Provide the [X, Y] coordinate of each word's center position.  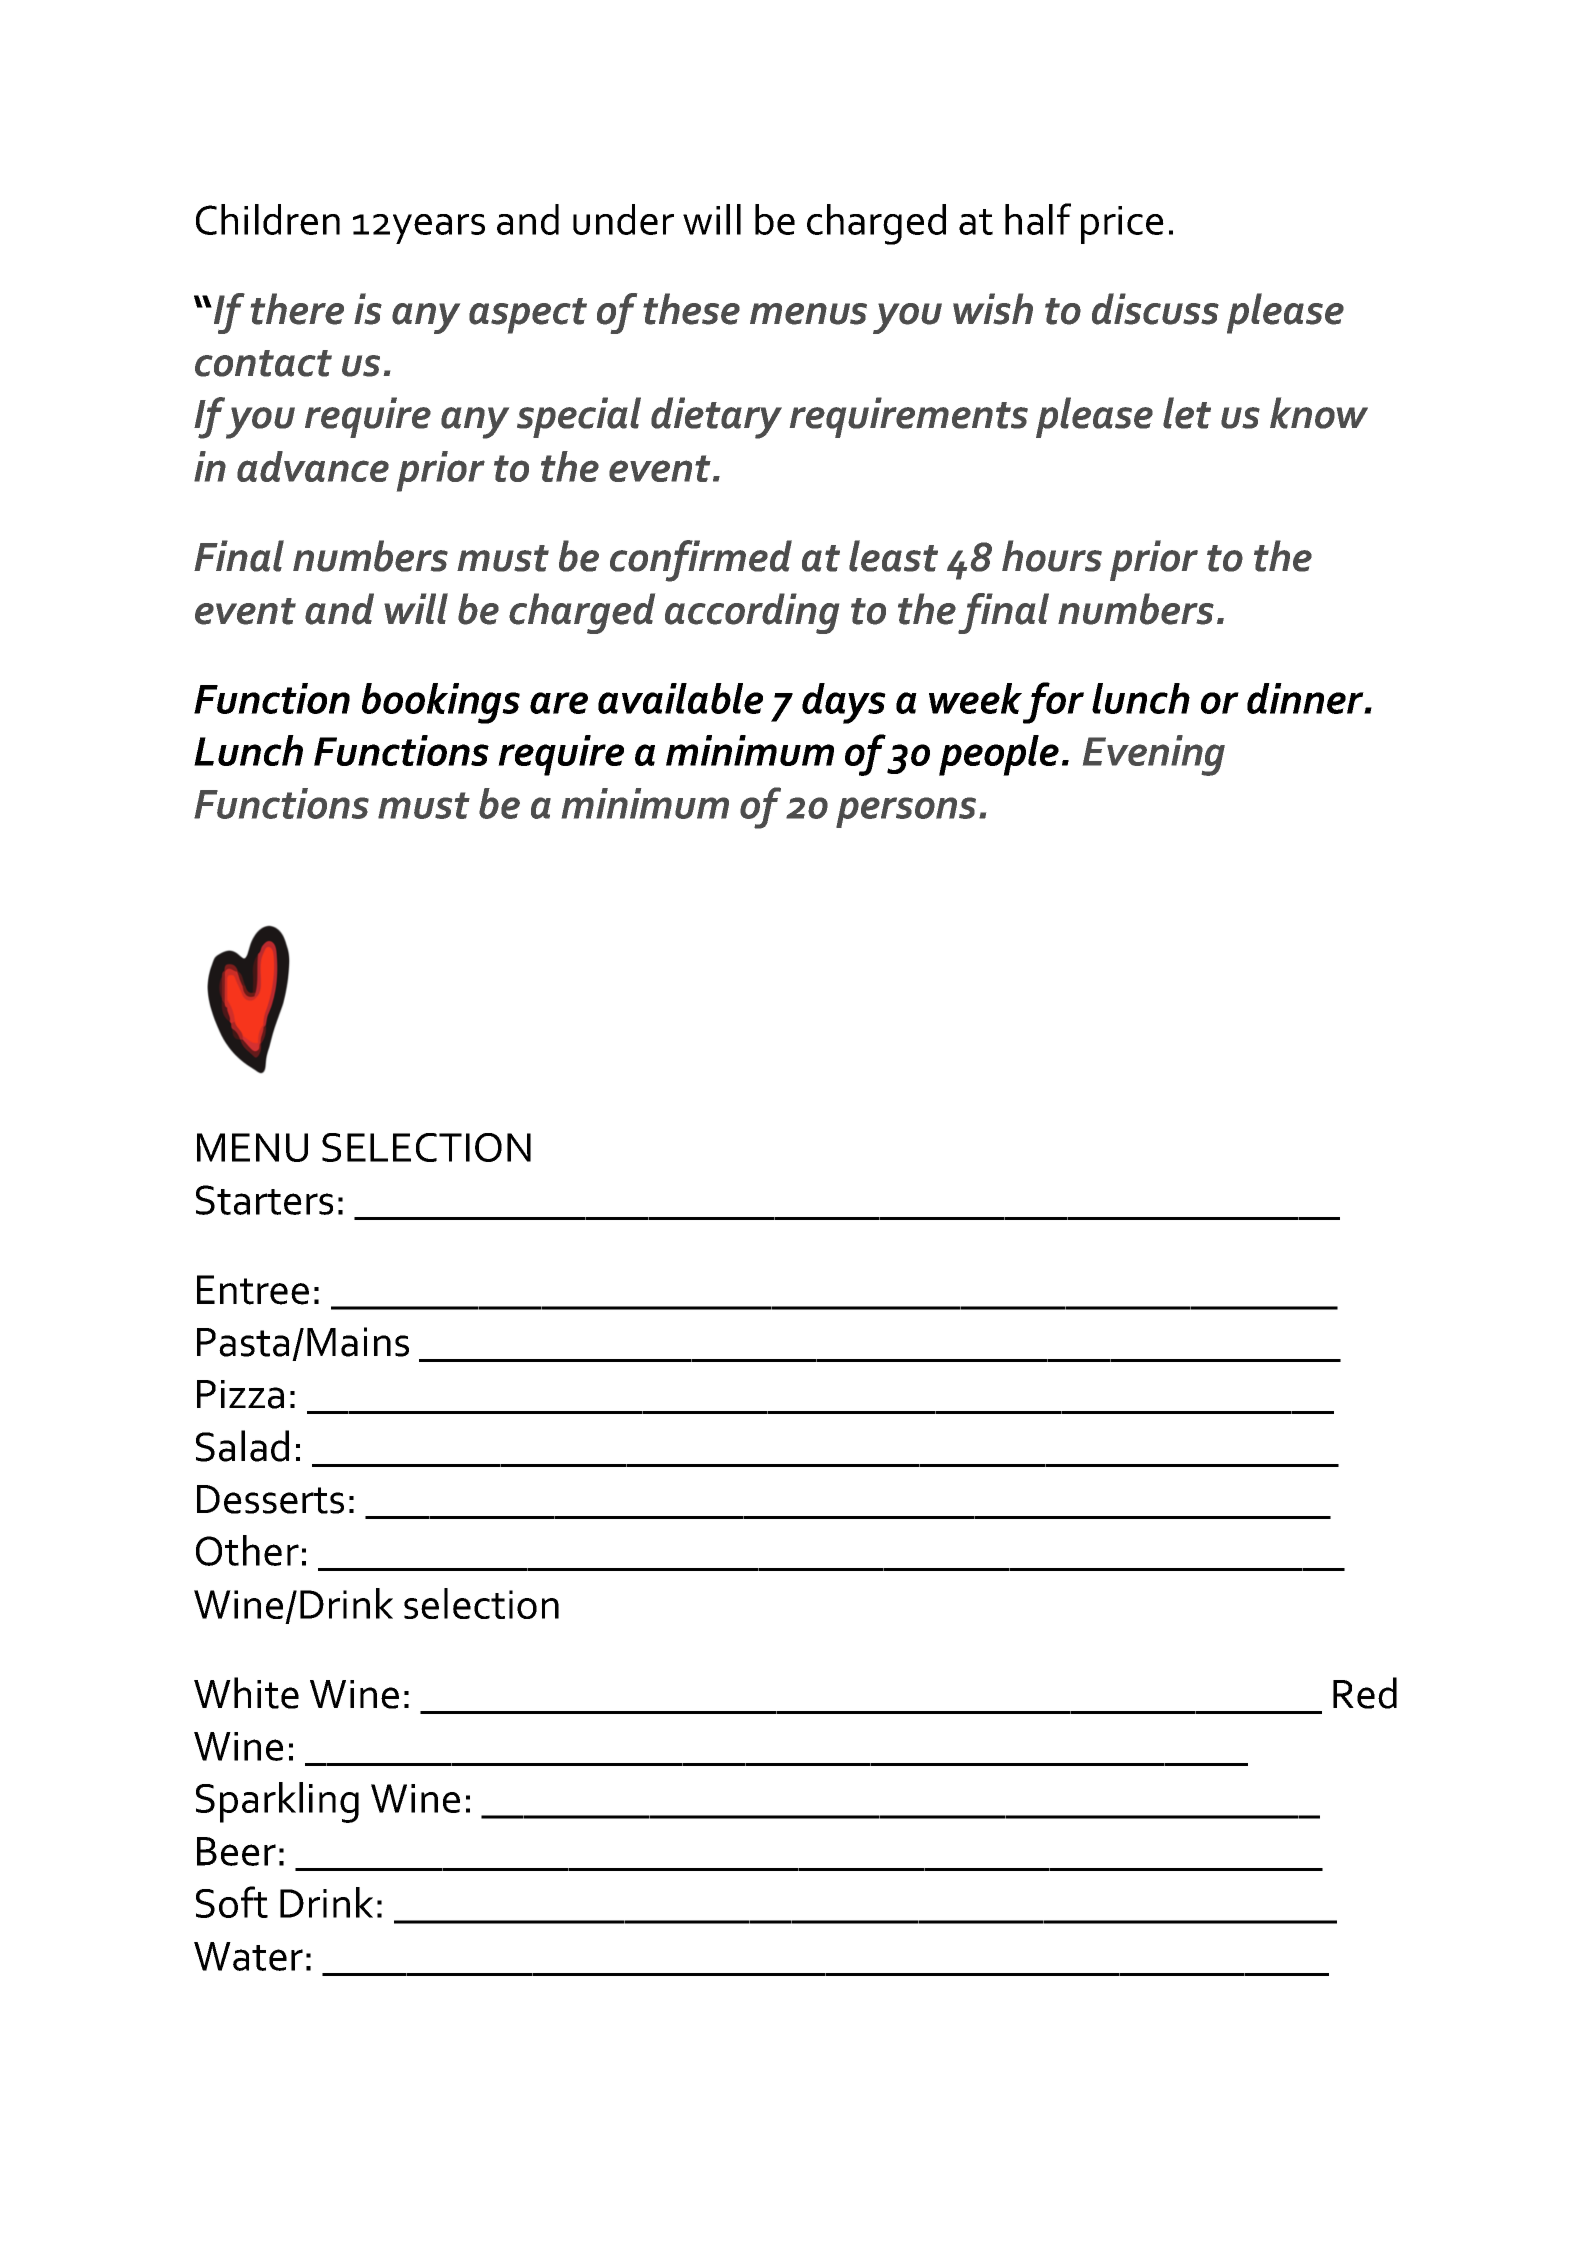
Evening [1154, 755]
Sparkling [277, 1802]
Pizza [240, 1394]
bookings [441, 703]
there [297, 309]
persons [906, 812]
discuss [1155, 309]
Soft [232, 1902]
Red [1365, 1693]
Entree [253, 1290]
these [691, 309]
